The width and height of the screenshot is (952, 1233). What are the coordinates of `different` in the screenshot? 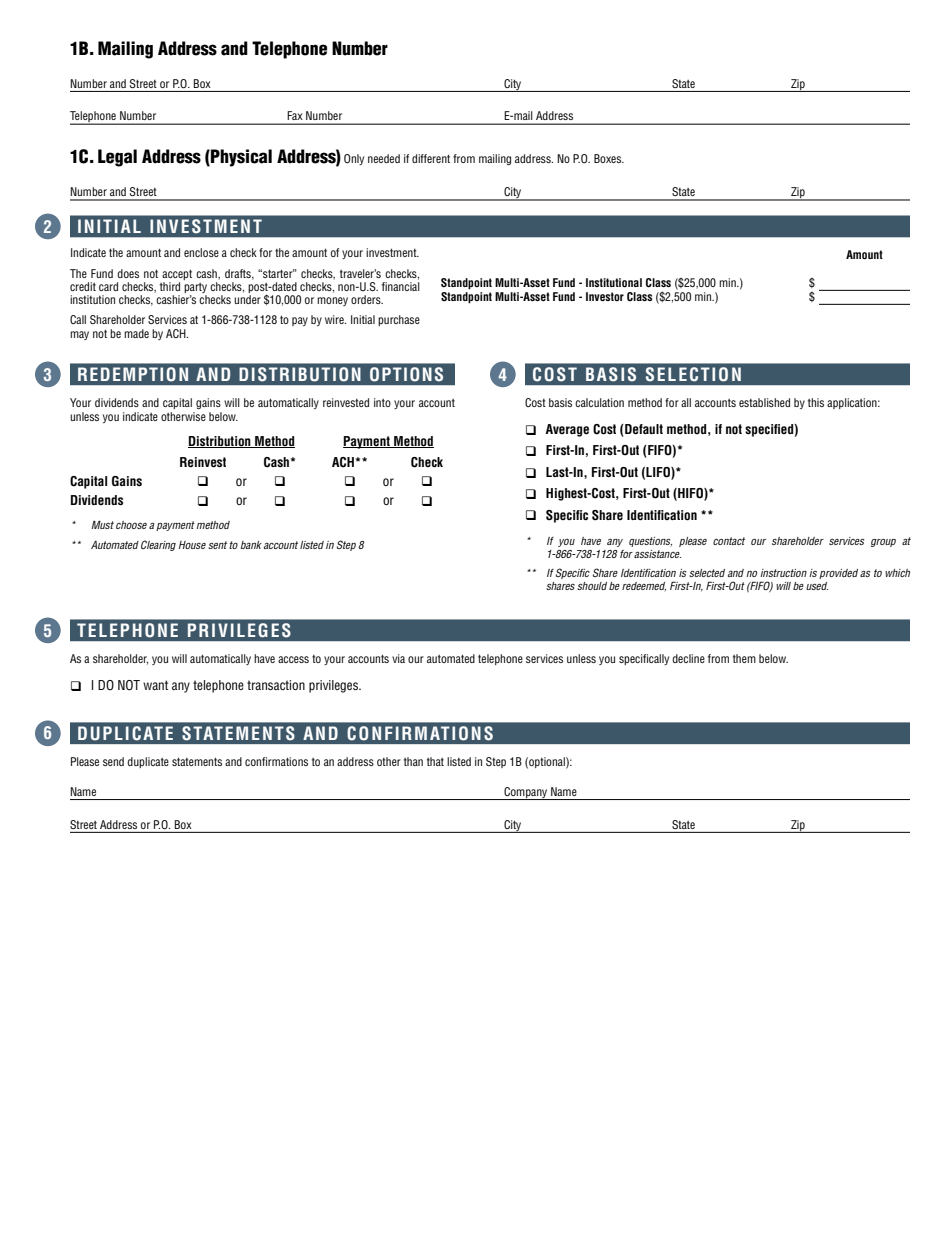 It's located at (431, 158).
